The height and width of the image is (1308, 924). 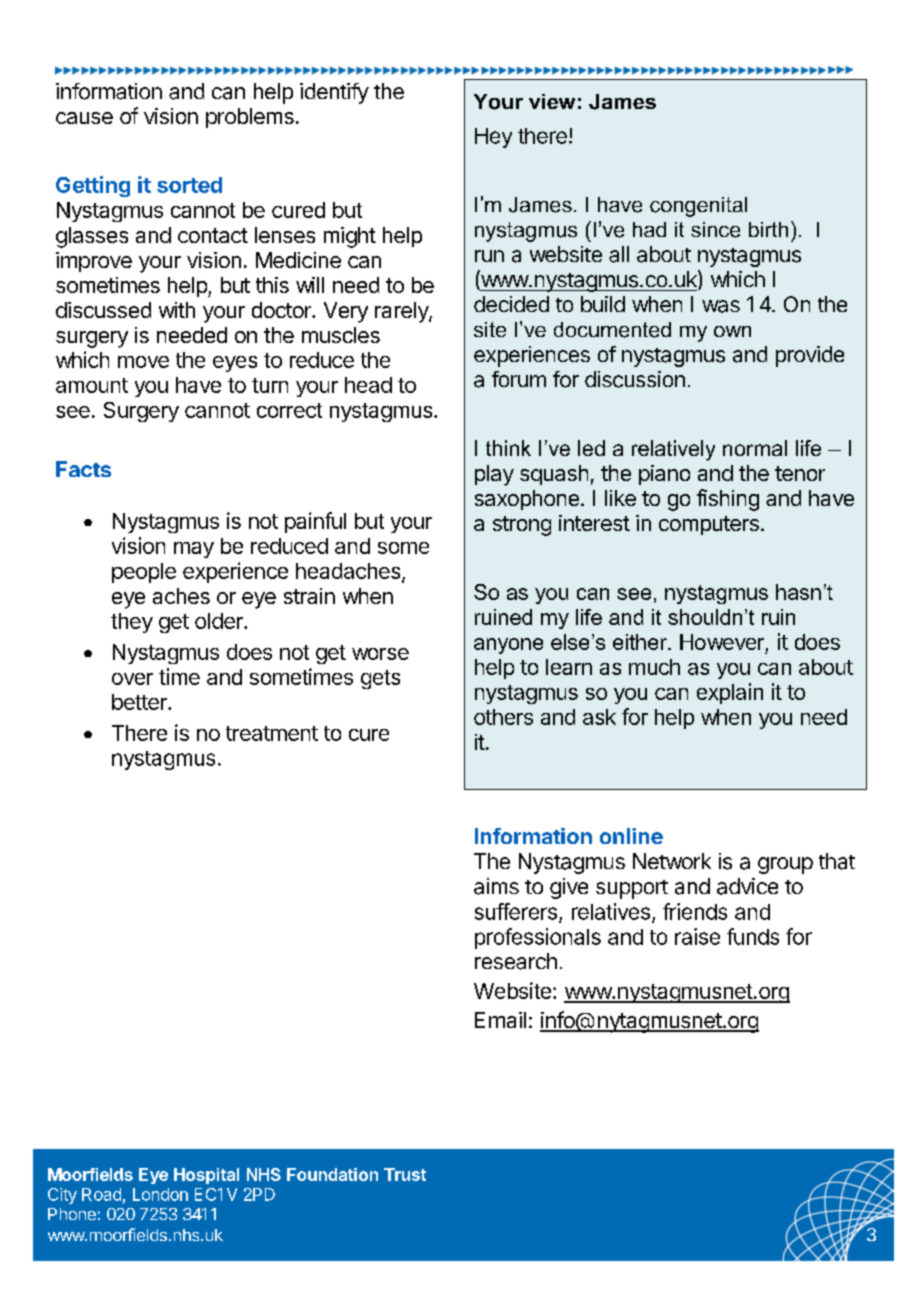 I want to click on London, so click(x=160, y=1194).
